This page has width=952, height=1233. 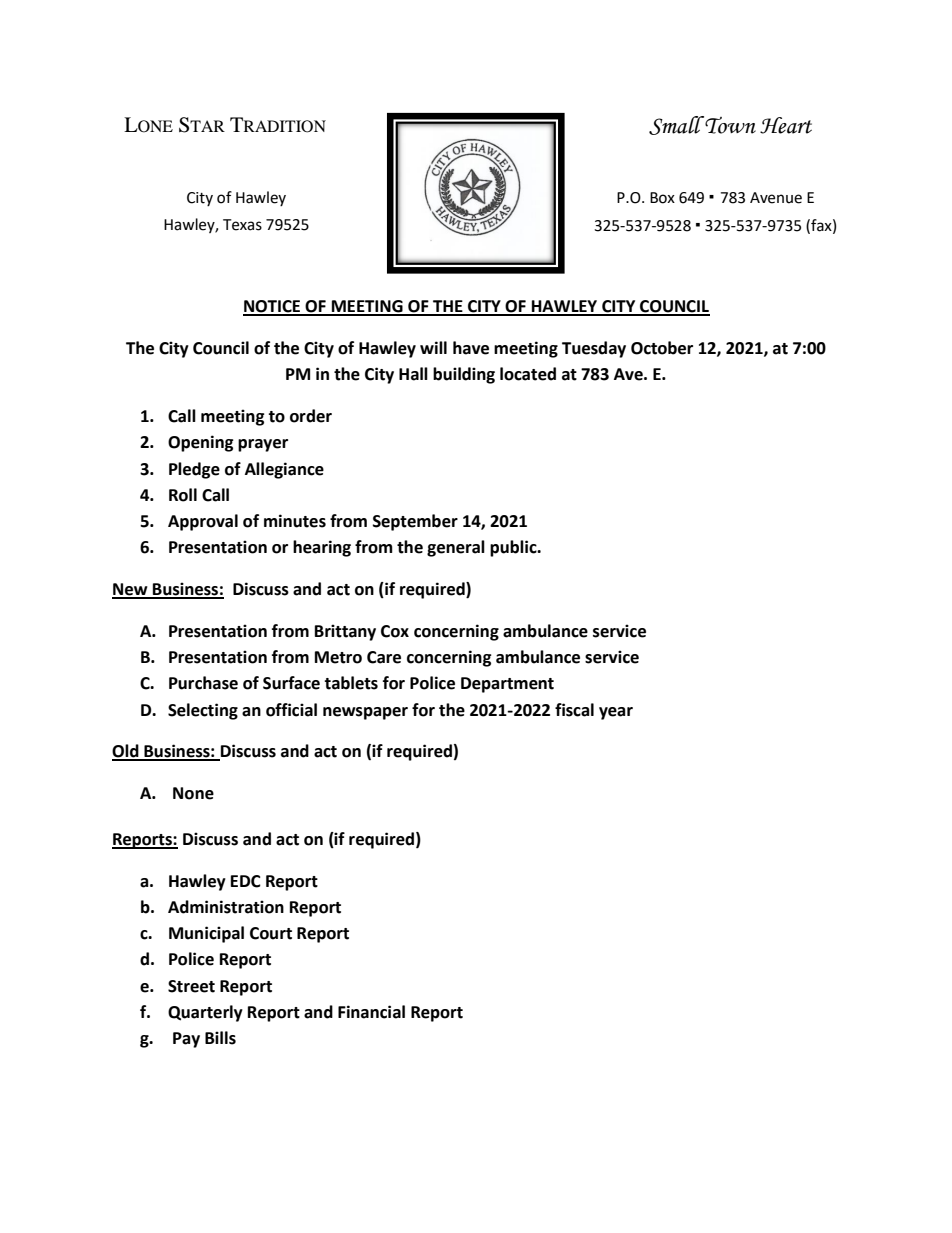 I want to click on general, so click(x=456, y=548).
